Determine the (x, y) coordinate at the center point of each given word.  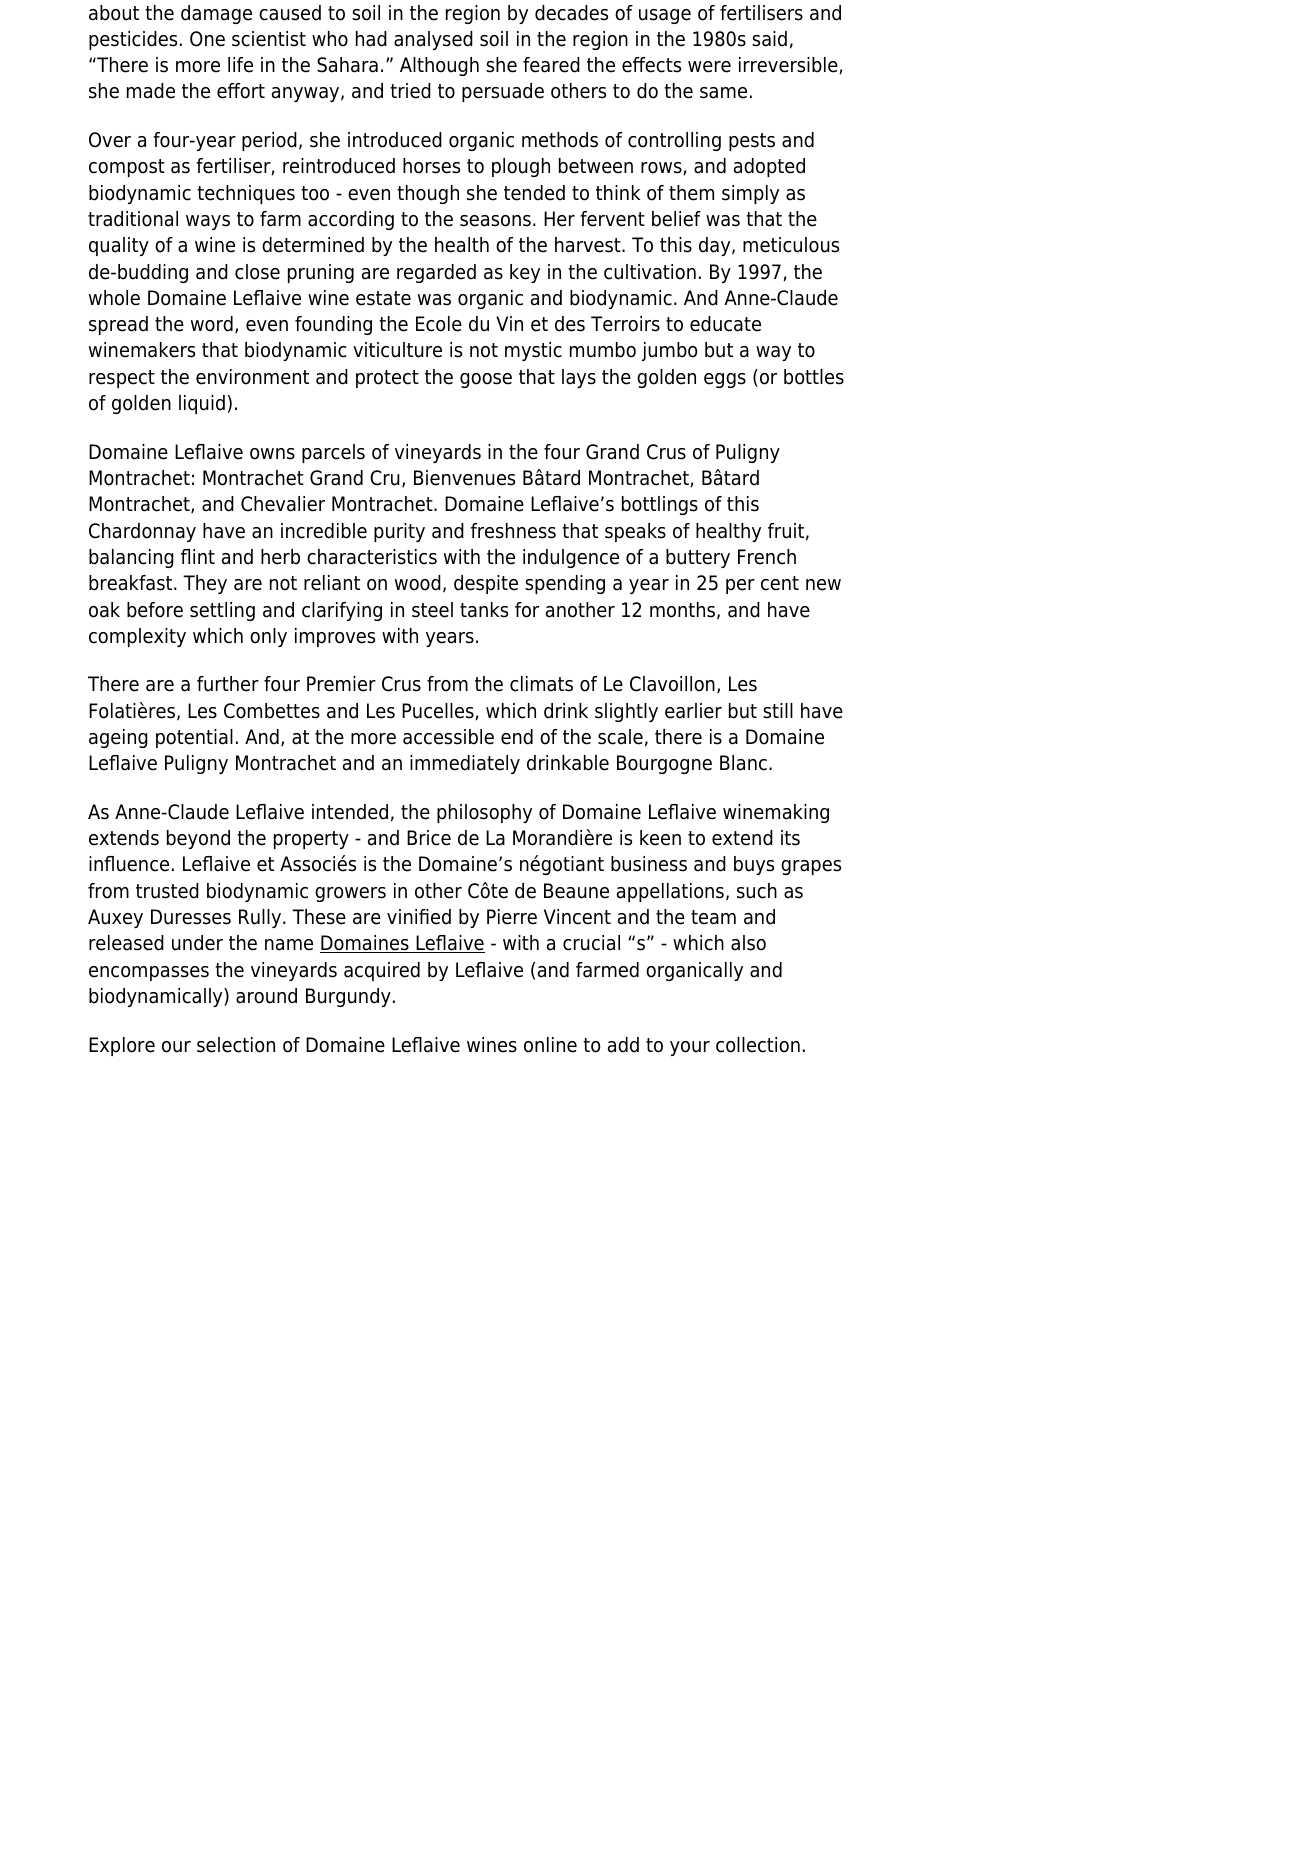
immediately (465, 764)
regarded (436, 273)
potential (194, 738)
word (212, 324)
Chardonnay (142, 532)
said (769, 39)
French (767, 557)
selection (236, 1045)
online (550, 1045)
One (207, 39)
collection (758, 1045)
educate (725, 324)
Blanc (743, 763)
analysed (433, 40)
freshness (513, 531)
